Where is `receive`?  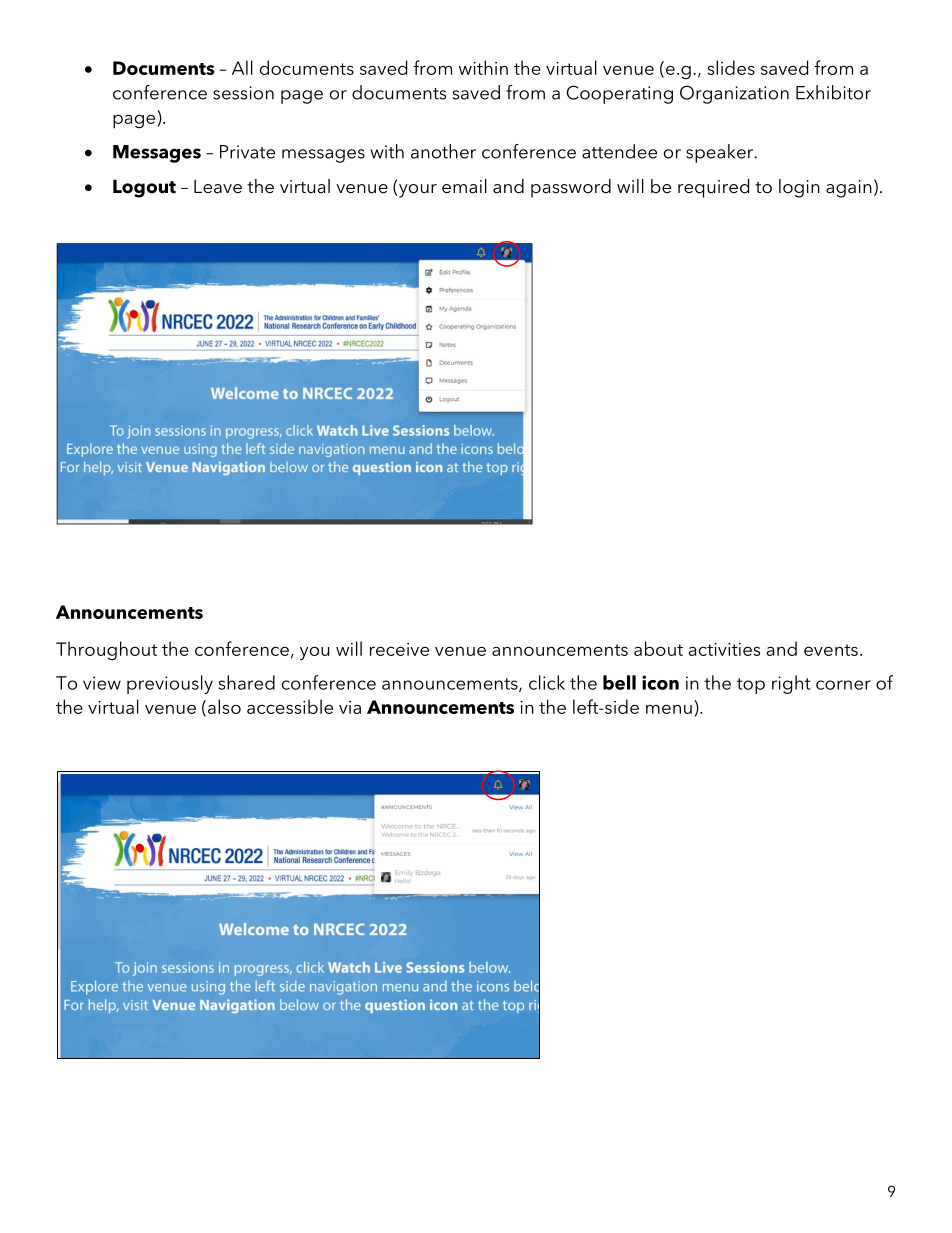 receive is located at coordinates (399, 649).
